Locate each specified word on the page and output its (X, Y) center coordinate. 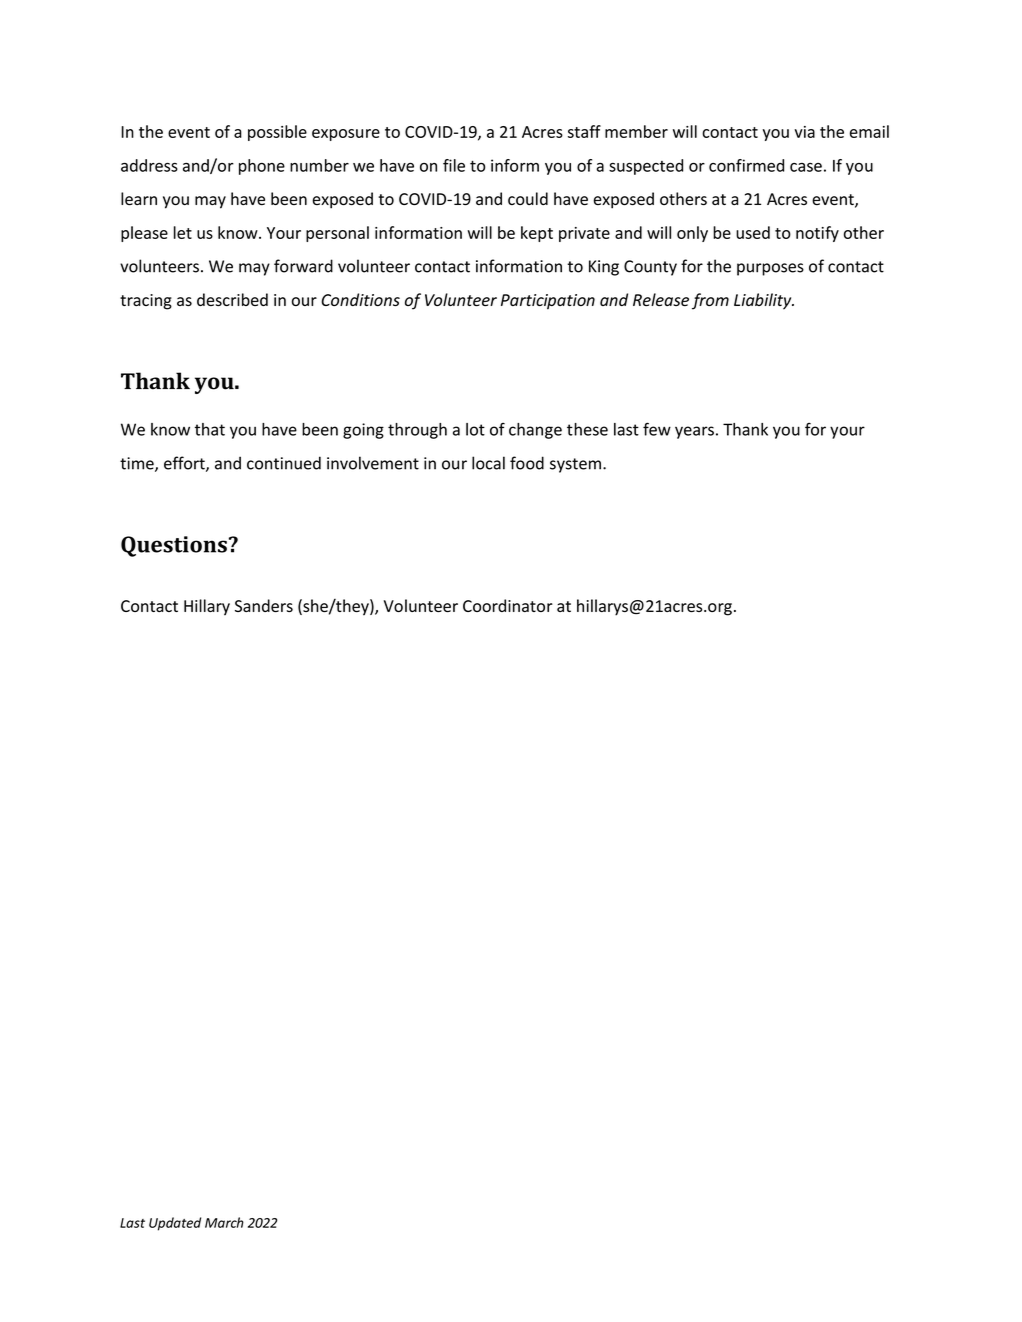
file (454, 165)
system (575, 465)
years (694, 432)
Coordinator (508, 605)
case (806, 167)
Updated (175, 1224)
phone (262, 167)
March (224, 1222)
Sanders (264, 605)
